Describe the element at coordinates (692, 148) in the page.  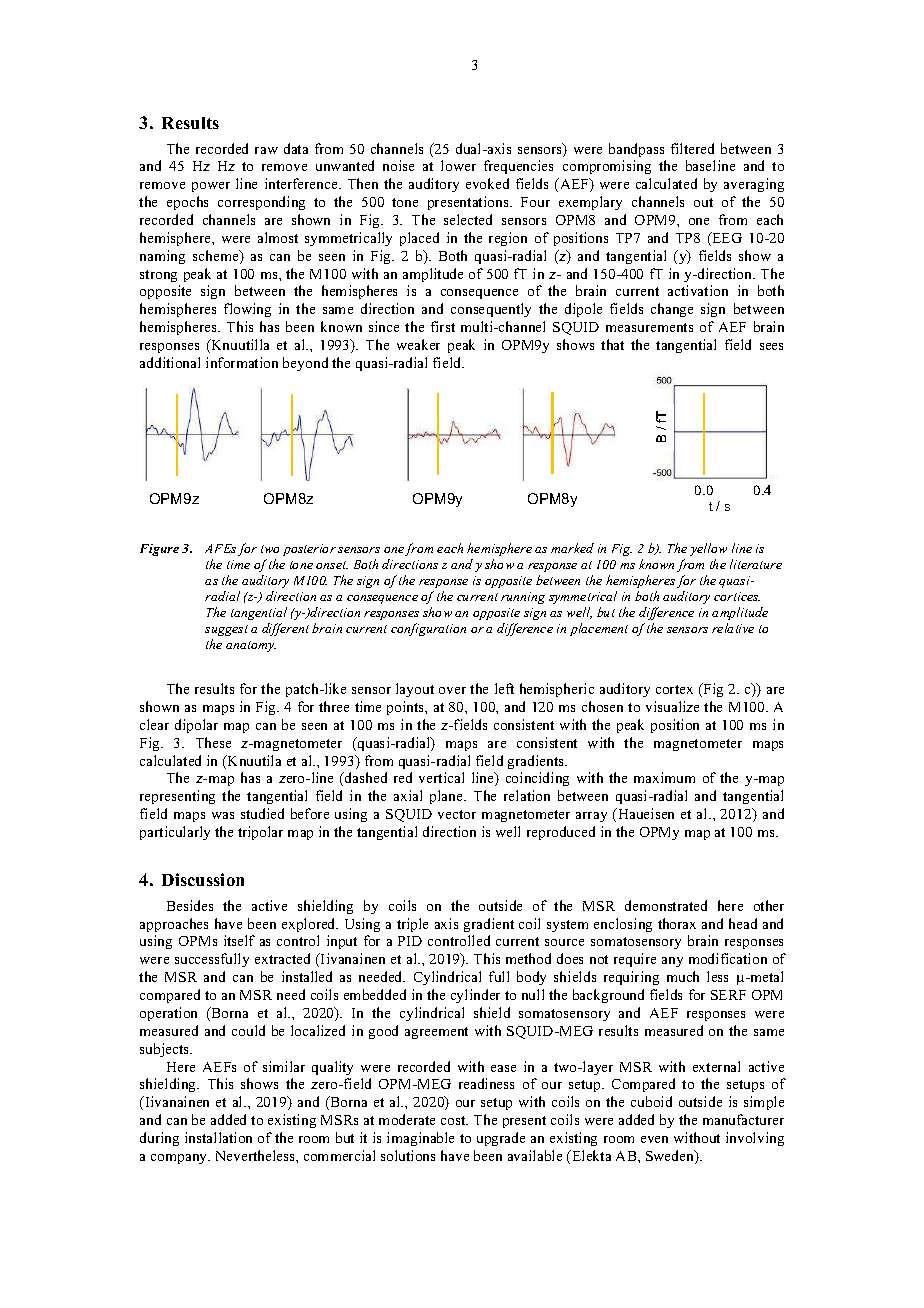
I see `filtered` at that location.
